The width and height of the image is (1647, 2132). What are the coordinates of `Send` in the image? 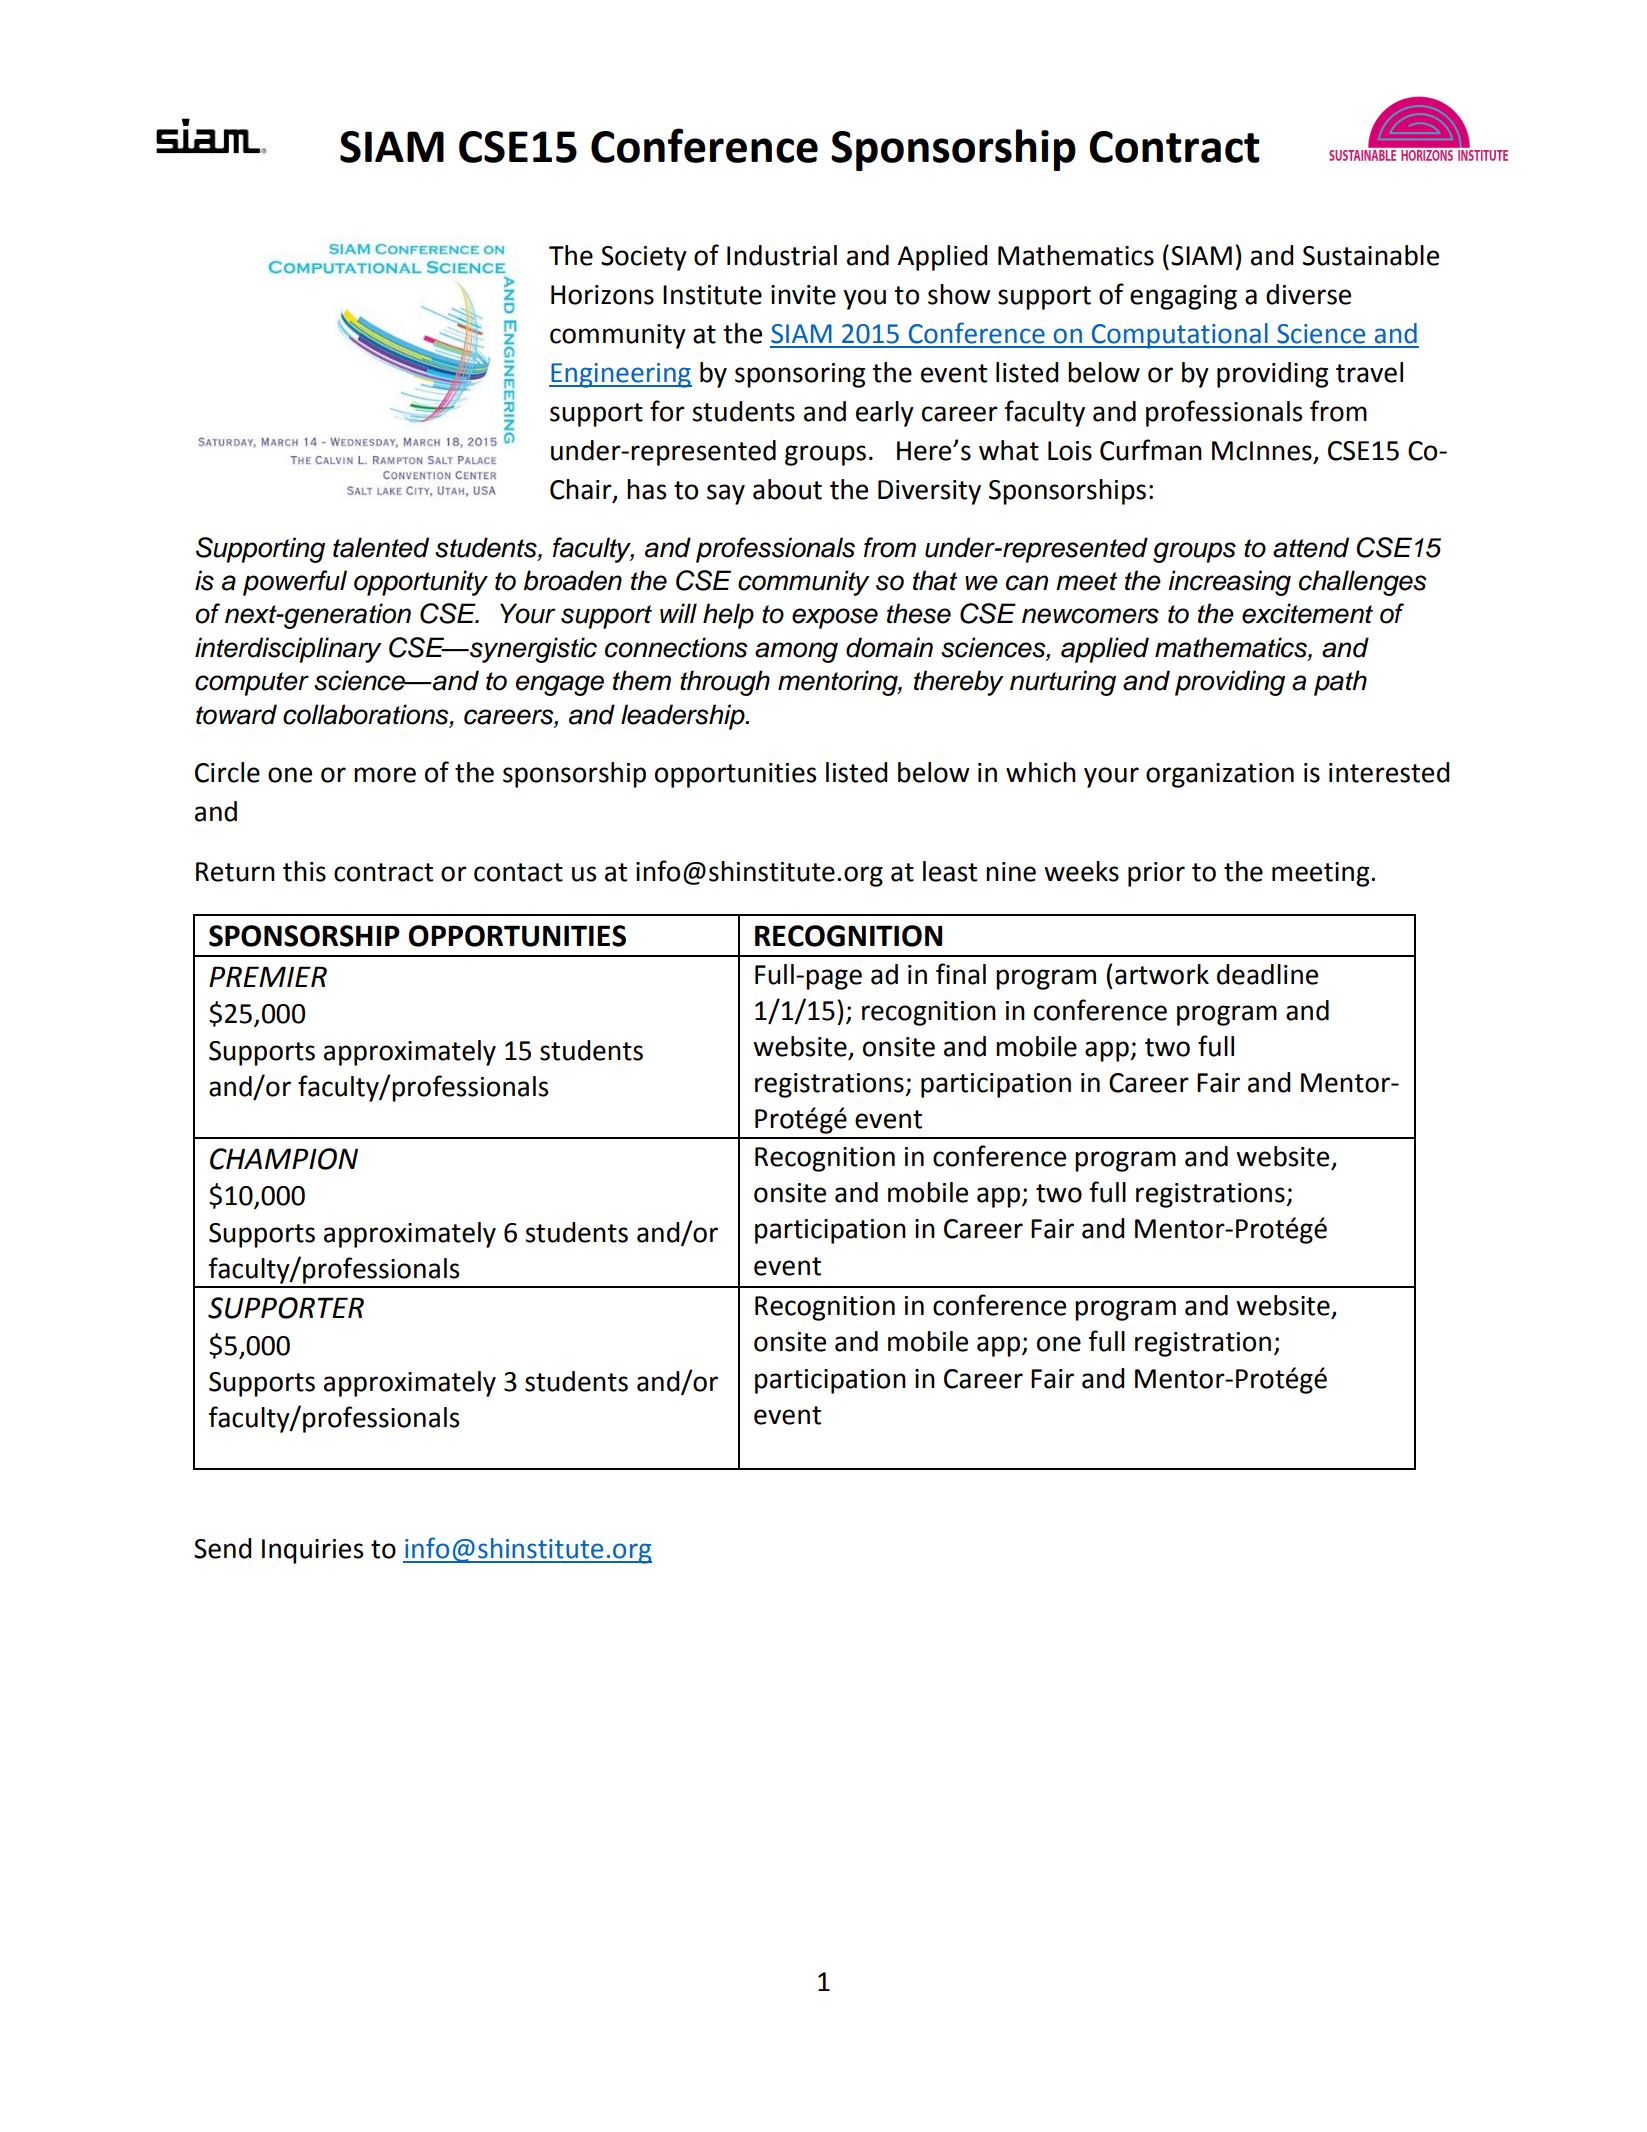 It's located at (222, 1548).
